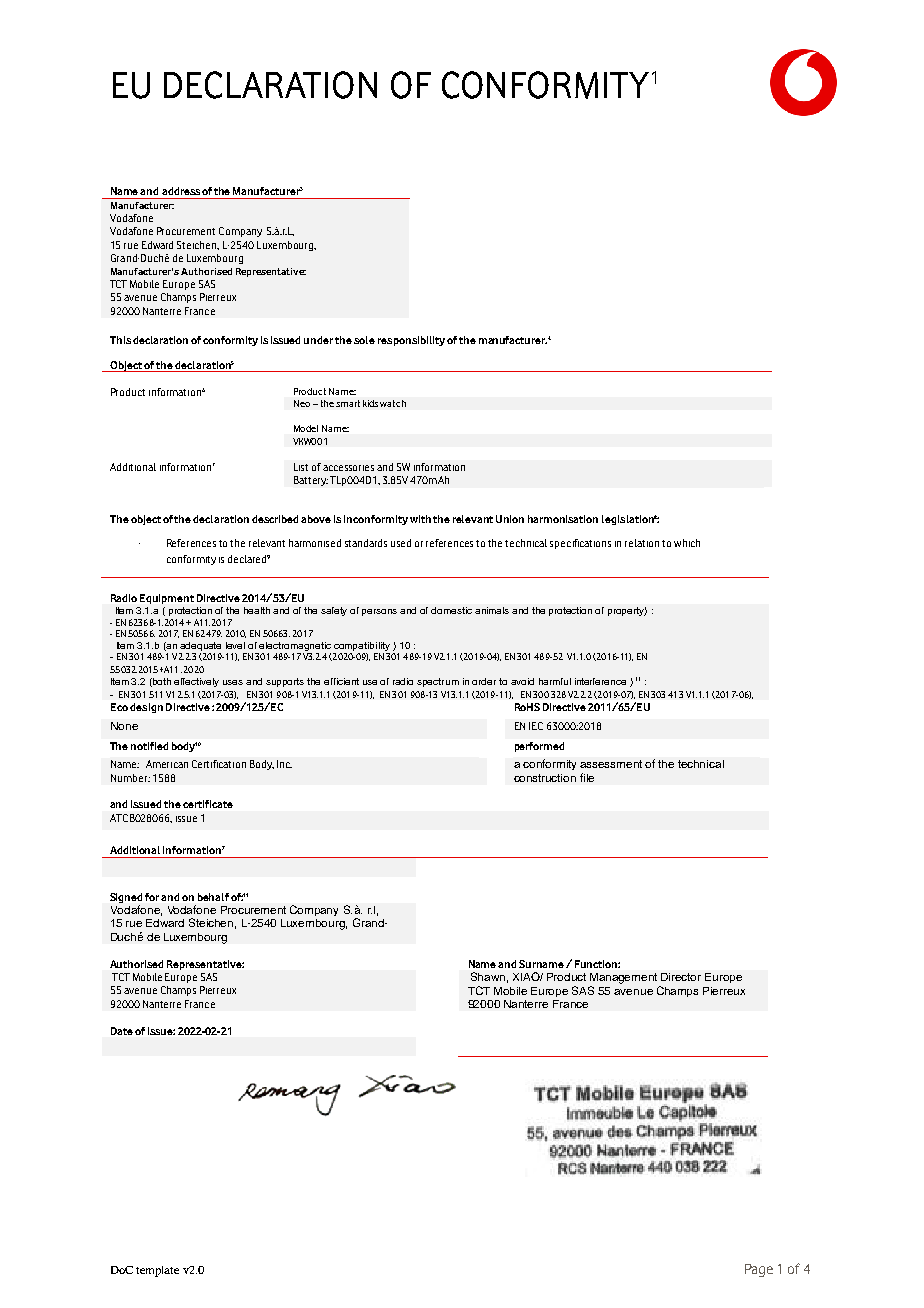 The width and height of the screenshot is (924, 1308). What do you see at coordinates (181, 191) in the screenshot?
I see `address` at bounding box center [181, 191].
